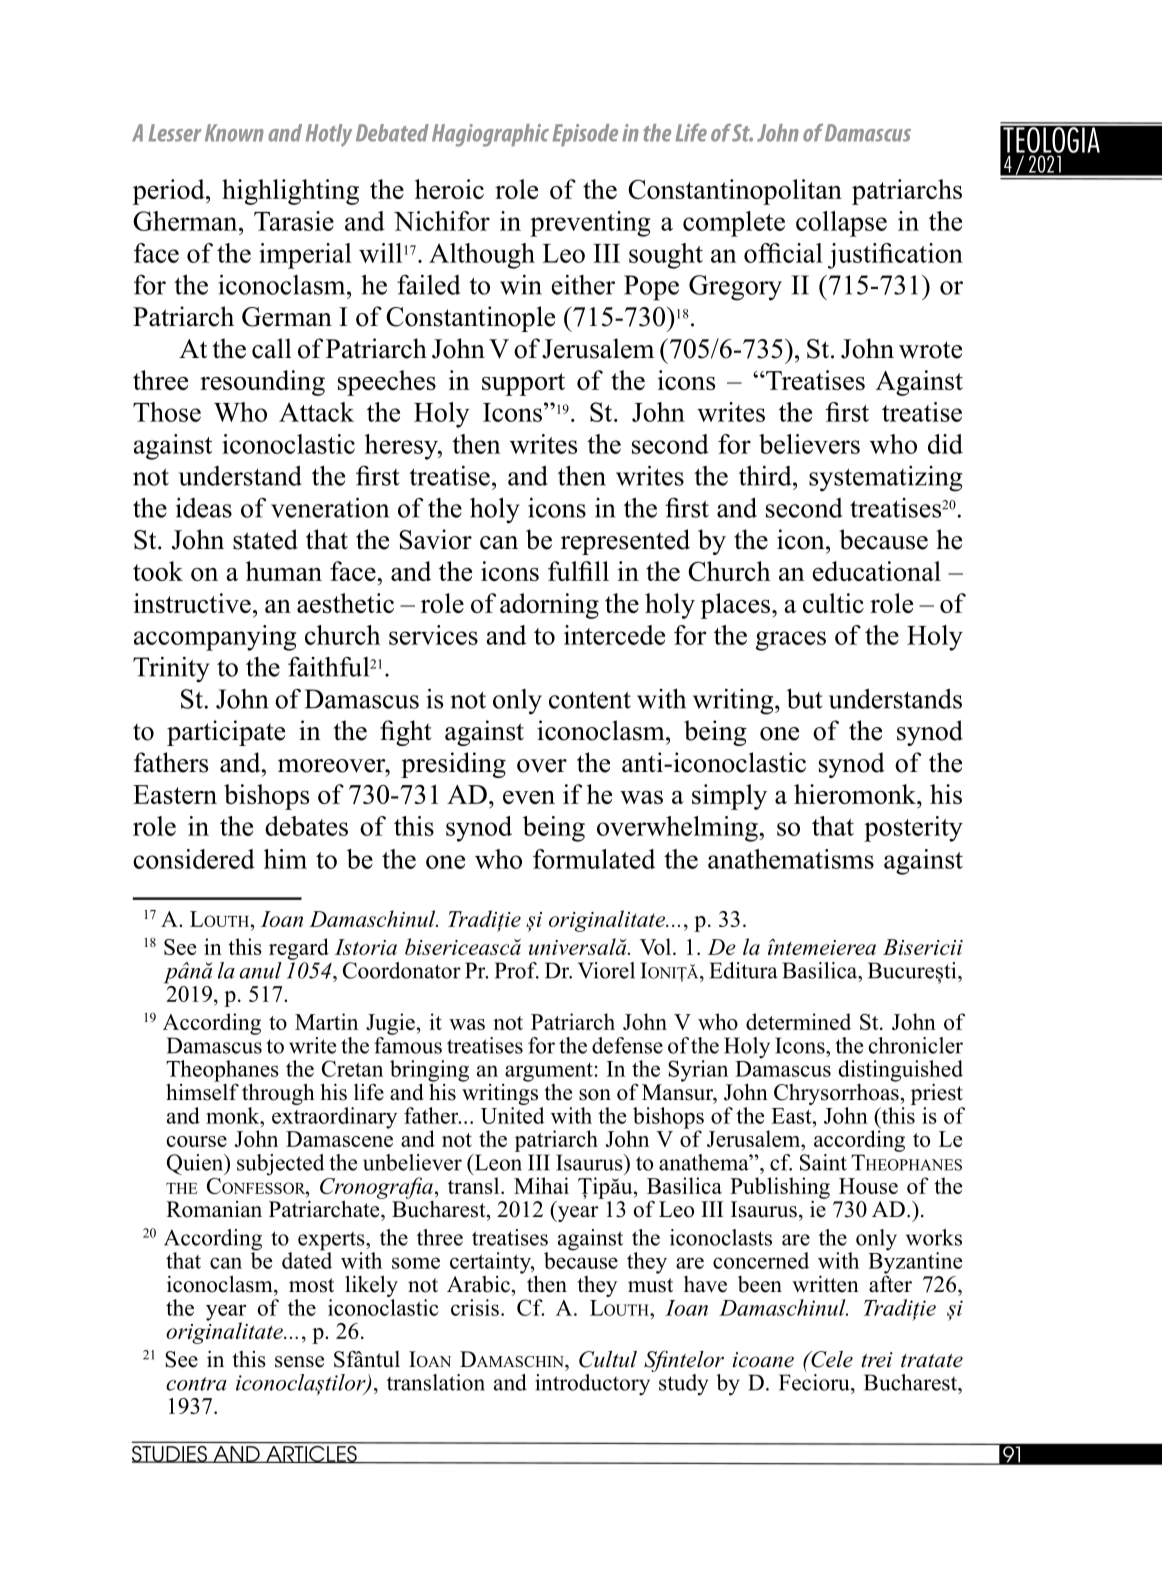  I want to click on introductory, so click(592, 1385).
